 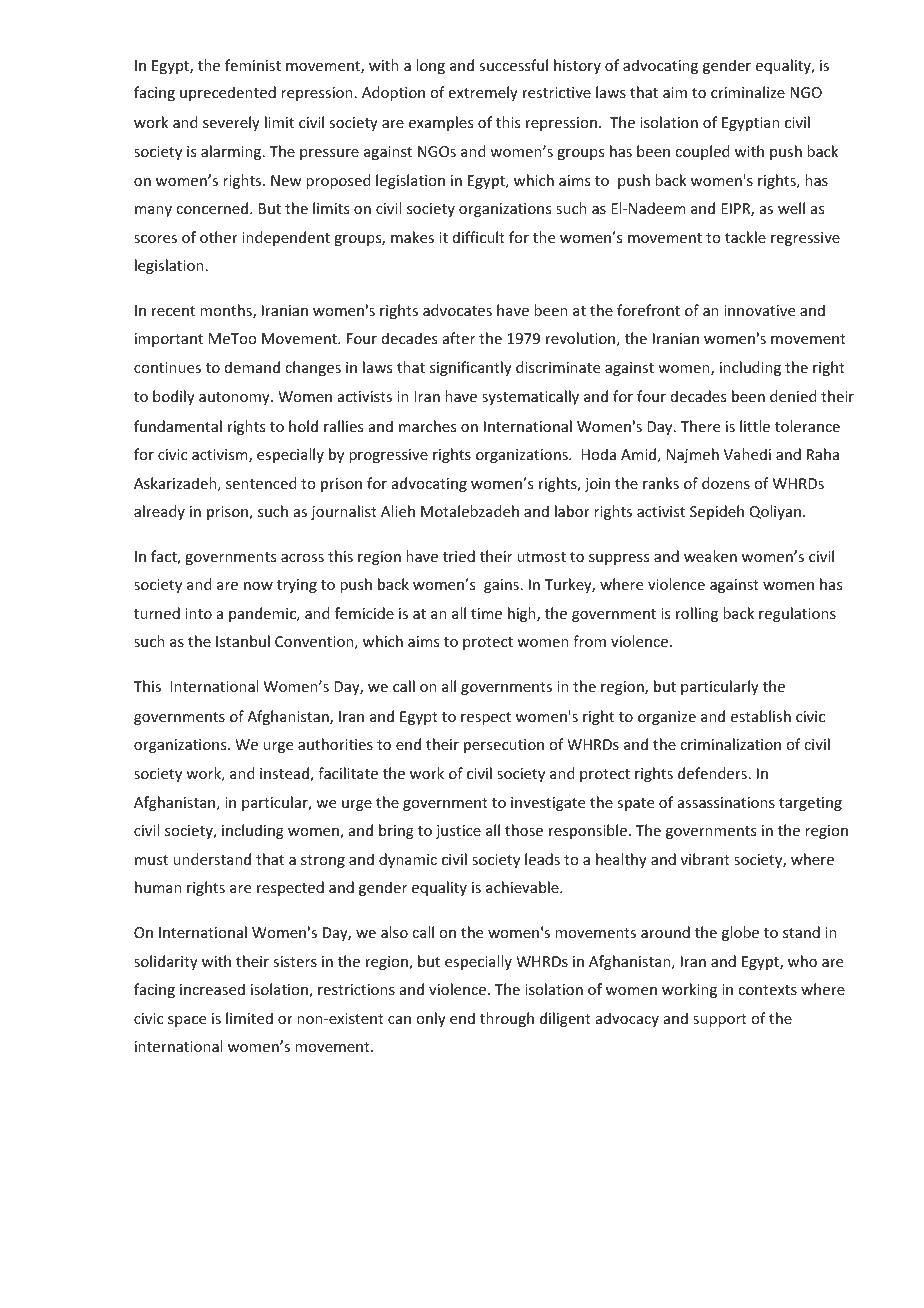 I want to click on establish, so click(x=761, y=716).
